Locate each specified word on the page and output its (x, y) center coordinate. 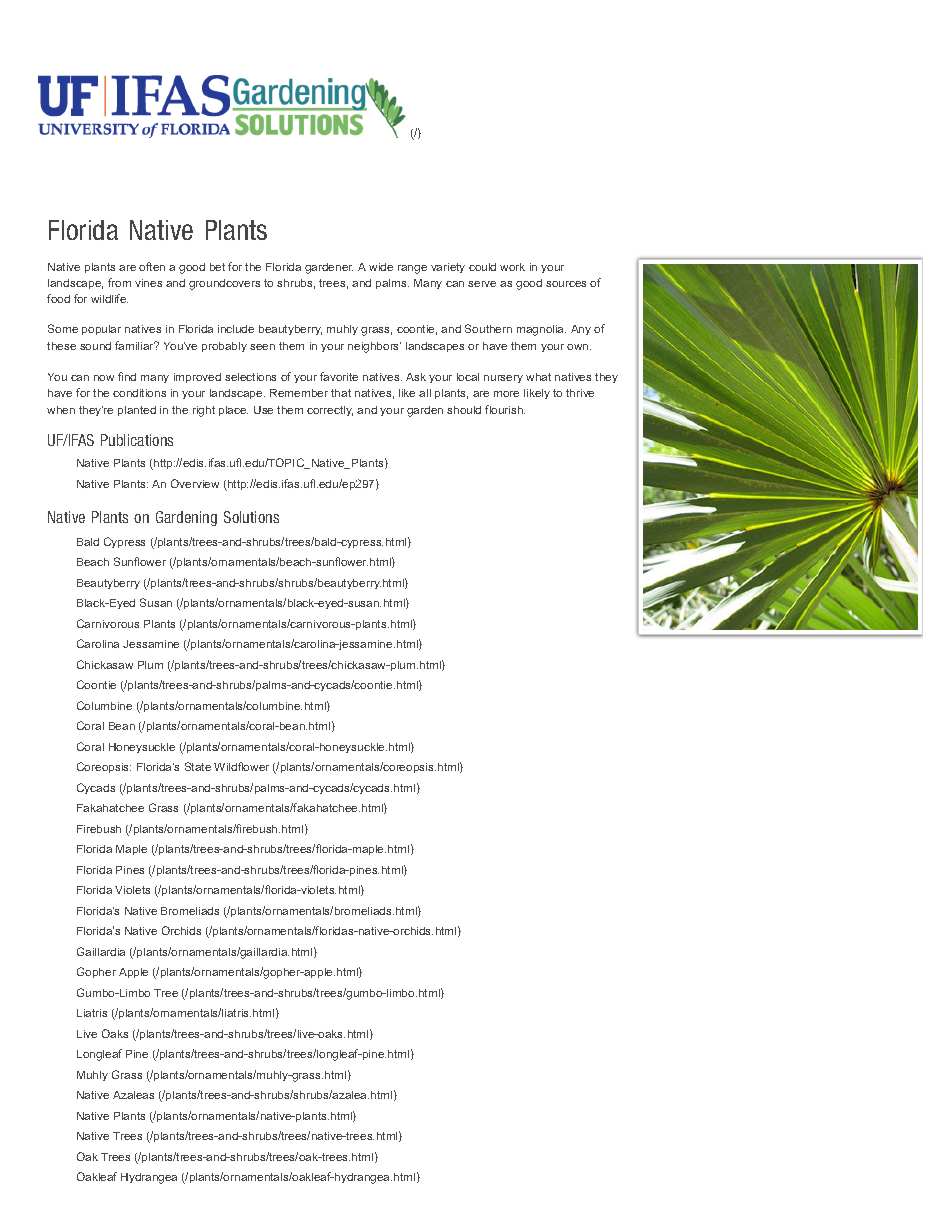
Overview (195, 483)
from (119, 282)
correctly (330, 411)
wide (381, 267)
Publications (137, 440)
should (464, 410)
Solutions (251, 517)
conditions (139, 393)
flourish (505, 409)
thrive (580, 393)
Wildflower (241, 766)
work (512, 267)
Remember (299, 393)
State (198, 766)
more (506, 394)
